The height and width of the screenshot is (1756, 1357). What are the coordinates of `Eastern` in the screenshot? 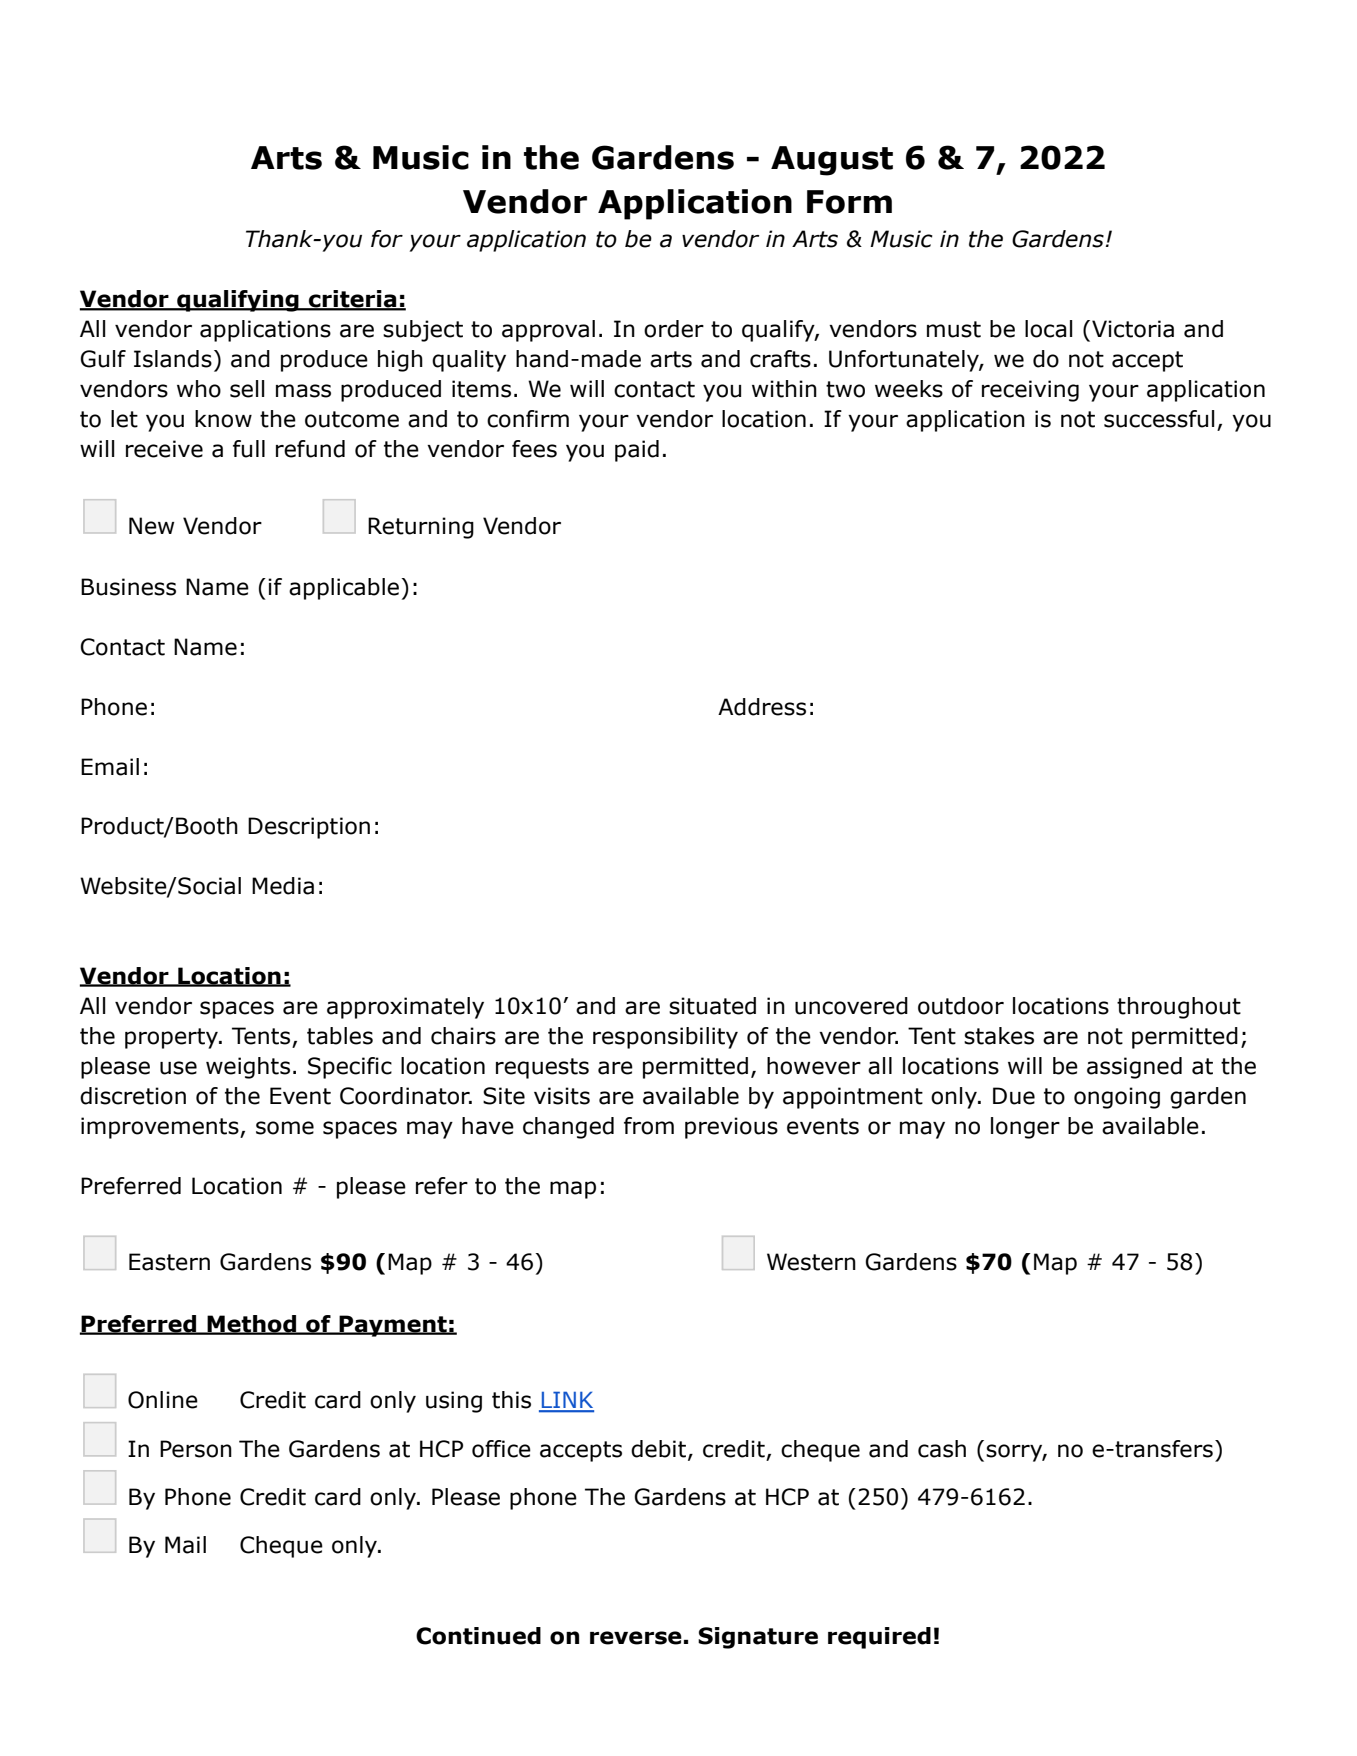 It's located at (169, 1262).
